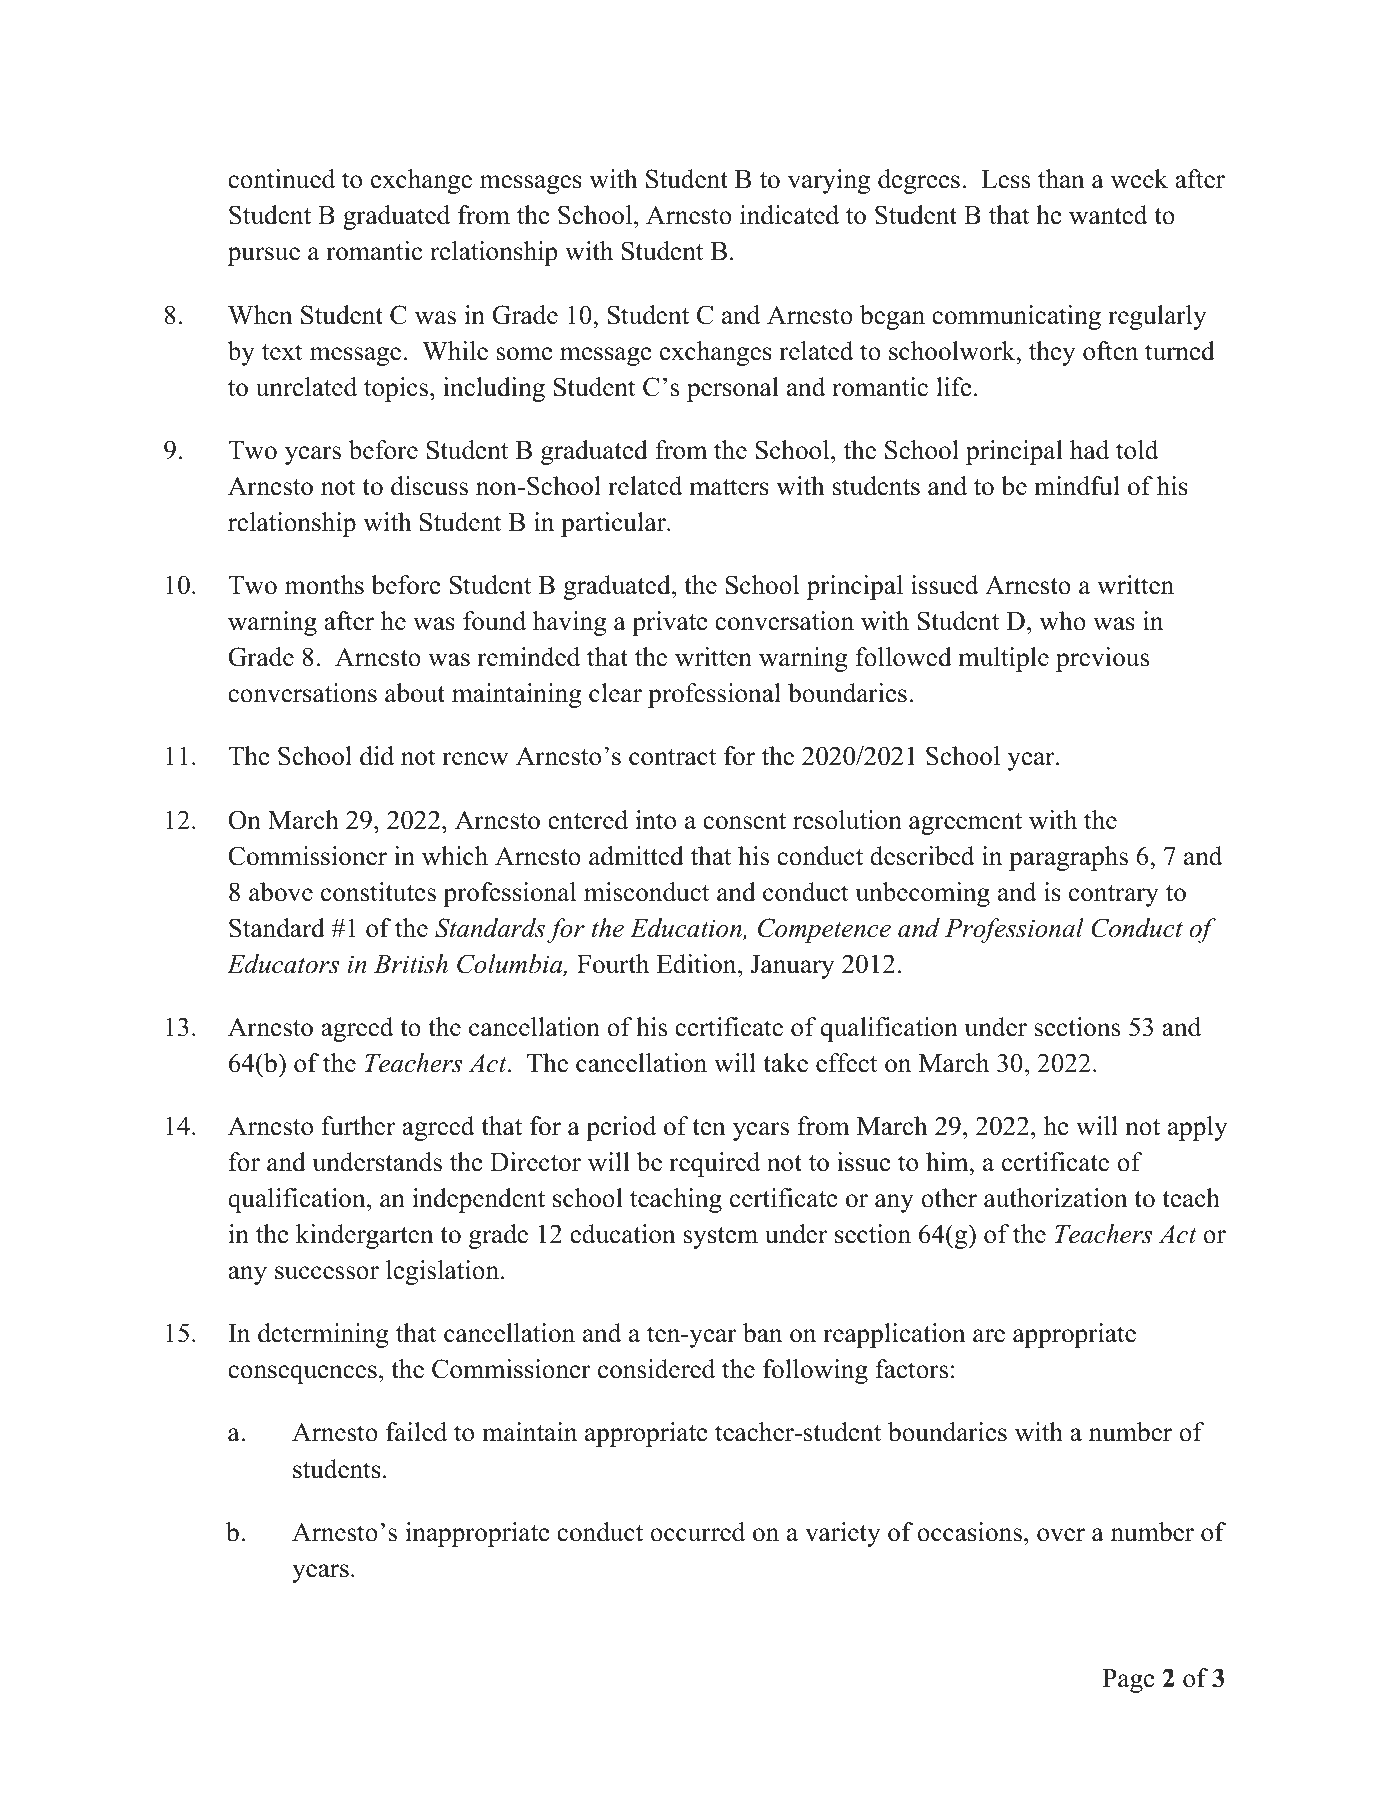 This screenshot has height=1797, width=1389. What do you see at coordinates (358, 1126) in the screenshot?
I see `further` at bounding box center [358, 1126].
